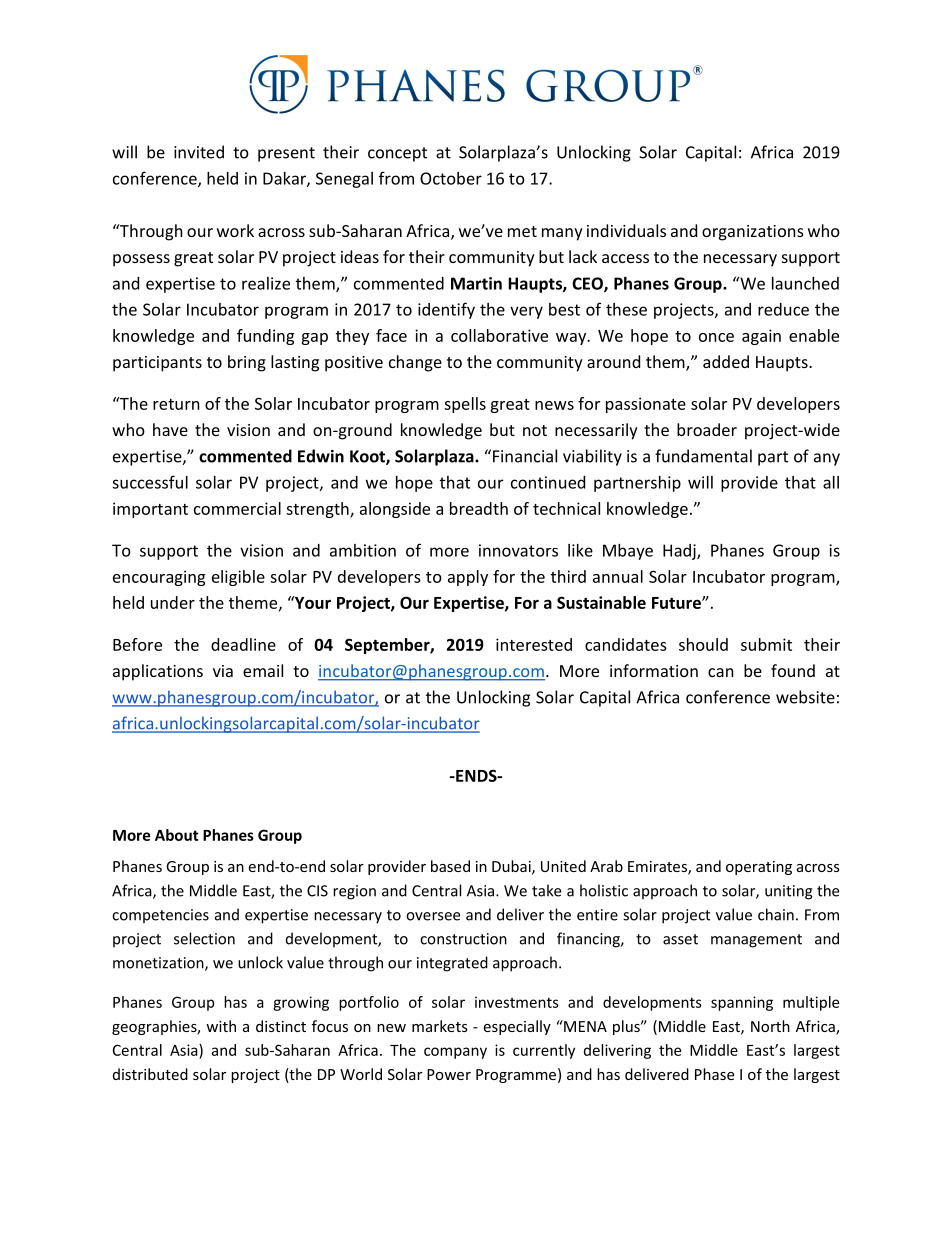  Describe the element at coordinates (199, 152) in the screenshot. I see `invited` at that location.
